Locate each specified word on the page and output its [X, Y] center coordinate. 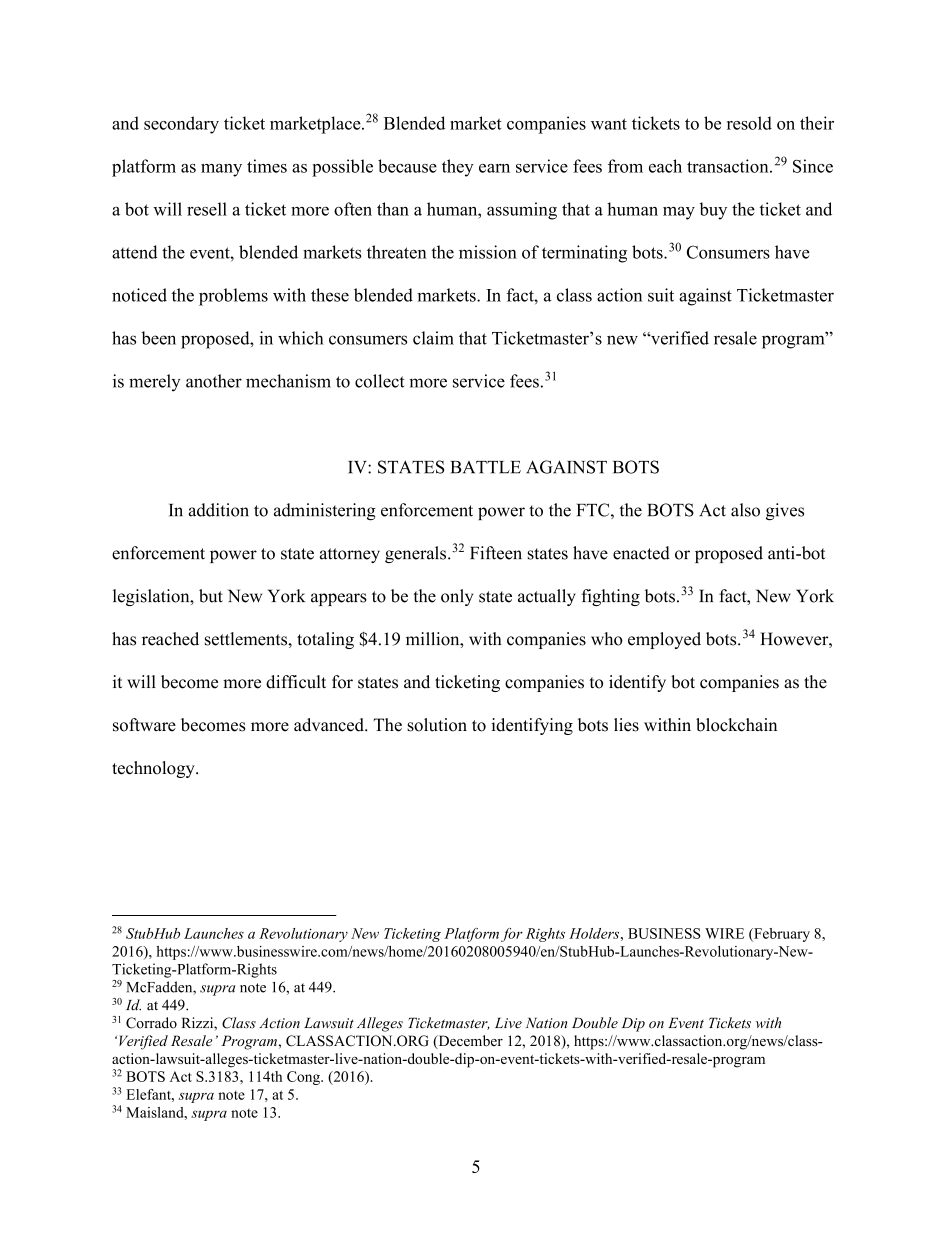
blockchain [736, 725]
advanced [330, 725]
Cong [304, 1078]
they [458, 168]
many [221, 170]
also [745, 510]
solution [437, 725]
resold [749, 123]
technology [154, 769]
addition [219, 510]
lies [626, 725]
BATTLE [486, 467]
